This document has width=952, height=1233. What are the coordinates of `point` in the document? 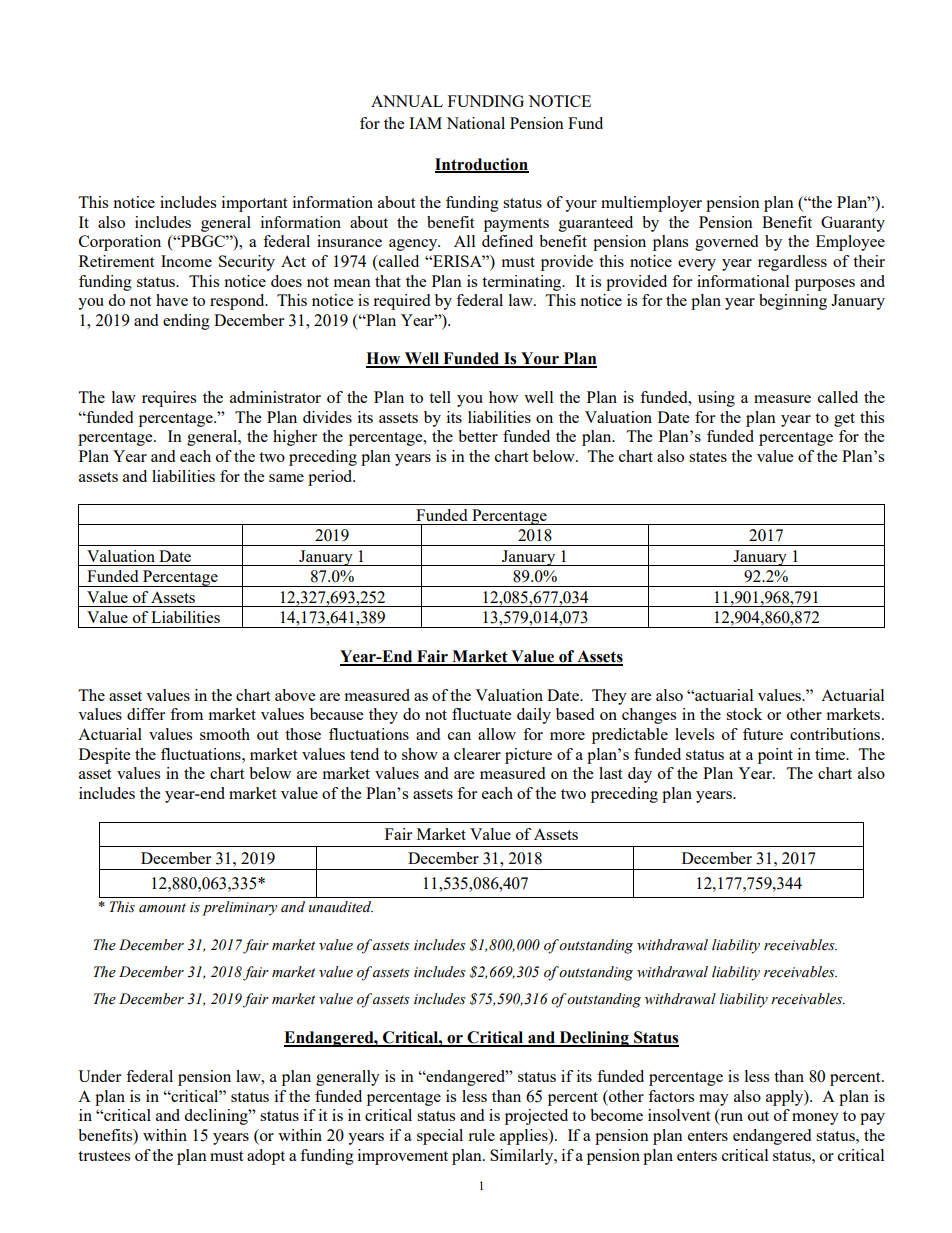 It's located at (775, 756).
